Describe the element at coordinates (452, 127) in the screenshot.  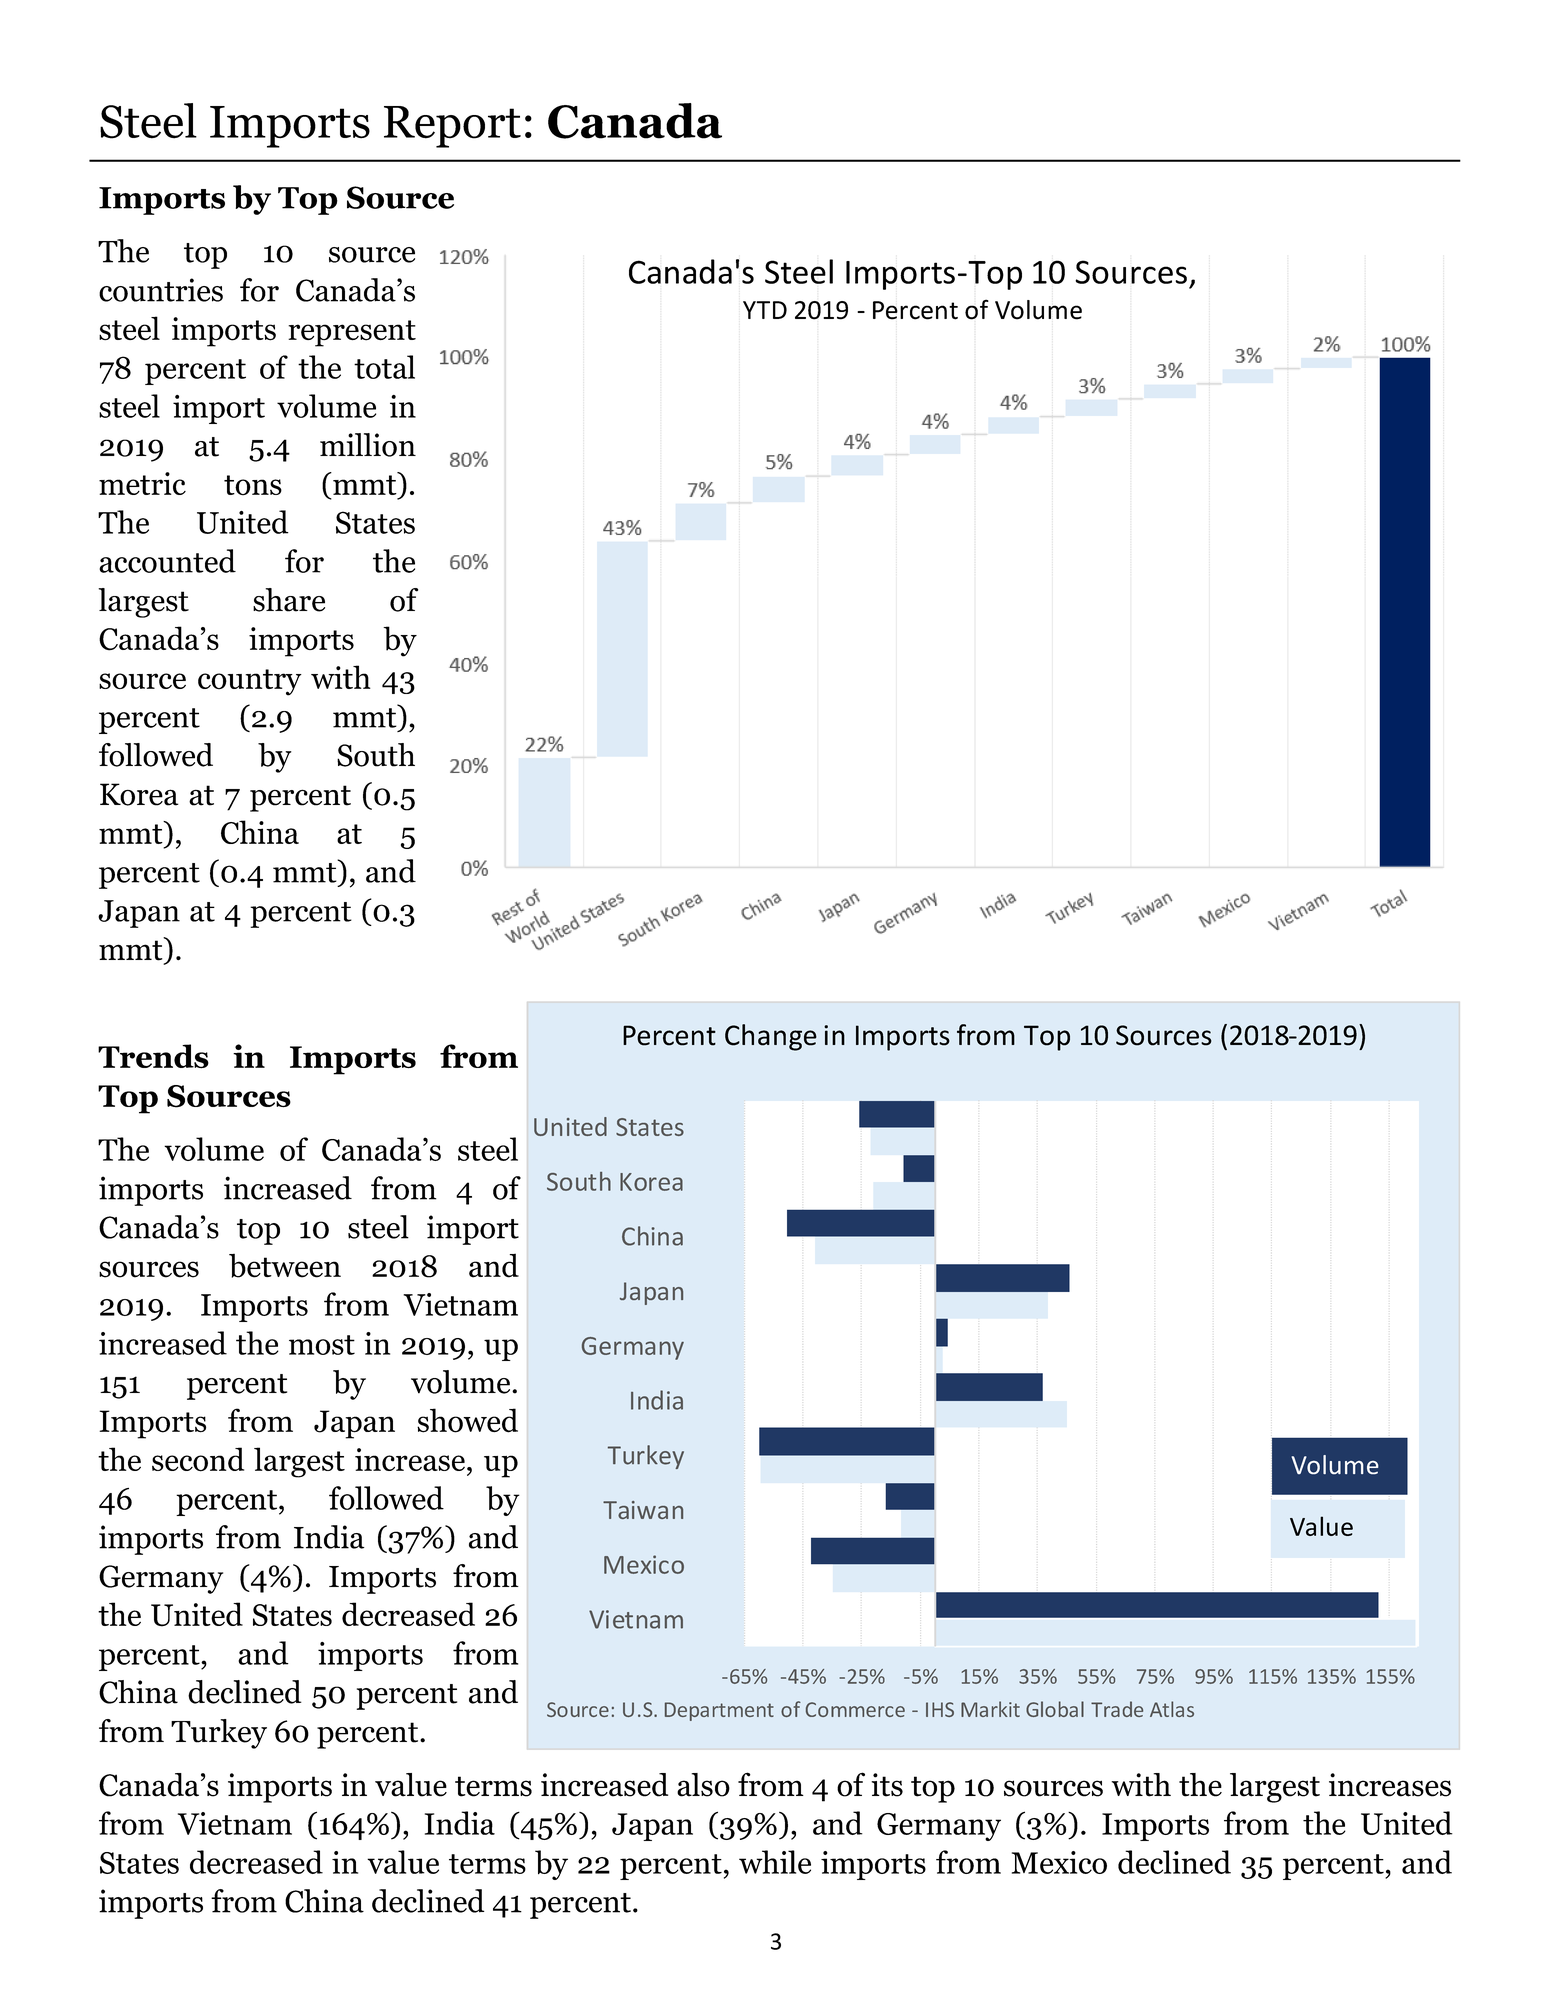
I see `Report` at that location.
